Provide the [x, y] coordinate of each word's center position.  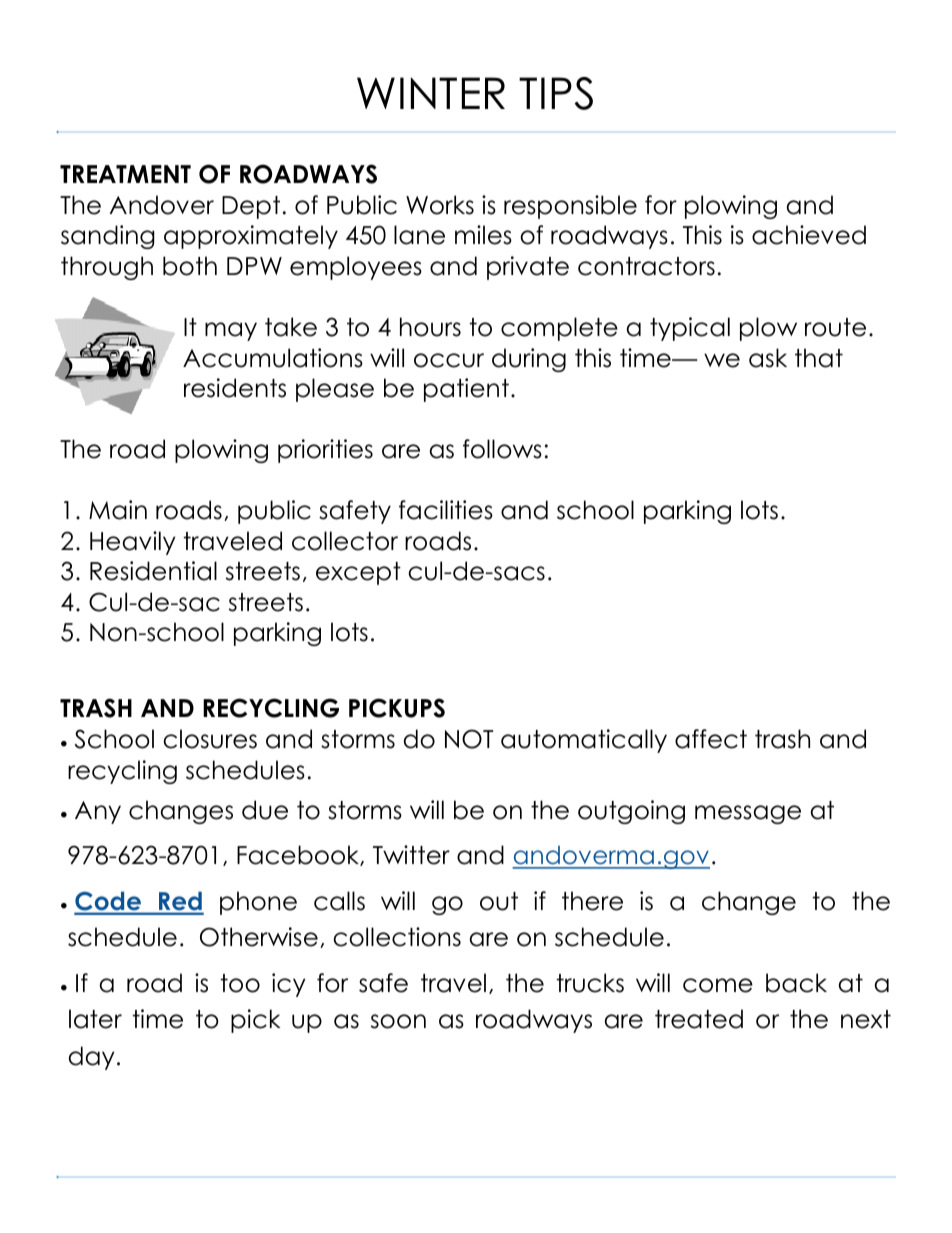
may [231, 331]
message [748, 814]
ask [768, 358]
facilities [446, 510]
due [265, 810]
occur [449, 360]
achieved [809, 235]
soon [398, 1021]
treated [699, 1019]
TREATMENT [125, 174]
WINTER [431, 93]
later [95, 1019]
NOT [469, 739]
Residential [153, 571]
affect [711, 739]
